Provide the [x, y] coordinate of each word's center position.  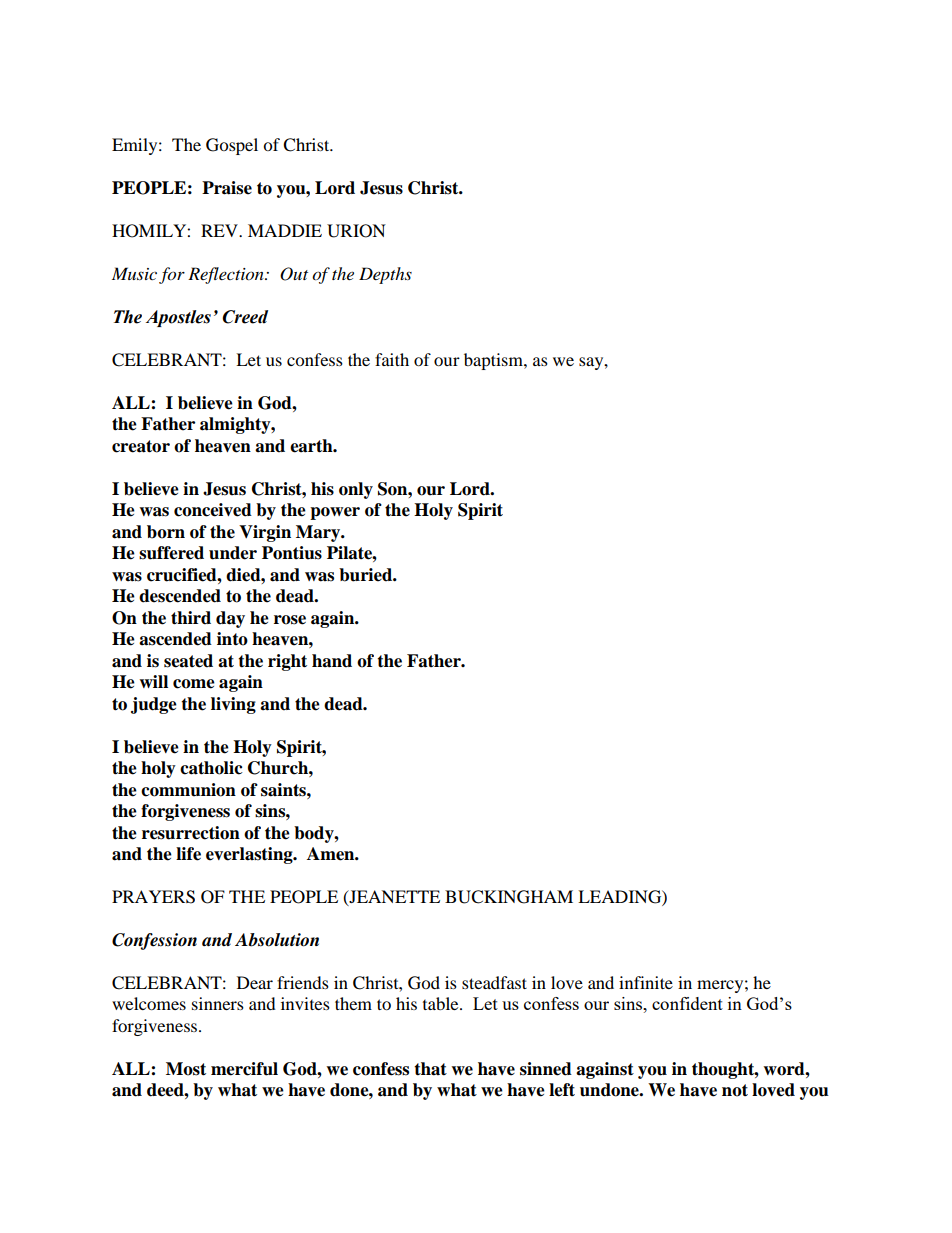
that [430, 1069]
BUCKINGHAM [509, 897]
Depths [385, 275]
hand [332, 661]
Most [186, 1069]
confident [687, 1003]
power [335, 513]
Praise [227, 188]
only [356, 490]
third [191, 618]
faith [392, 359]
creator [141, 446]
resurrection [191, 833]
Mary [319, 533]
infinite [646, 982]
